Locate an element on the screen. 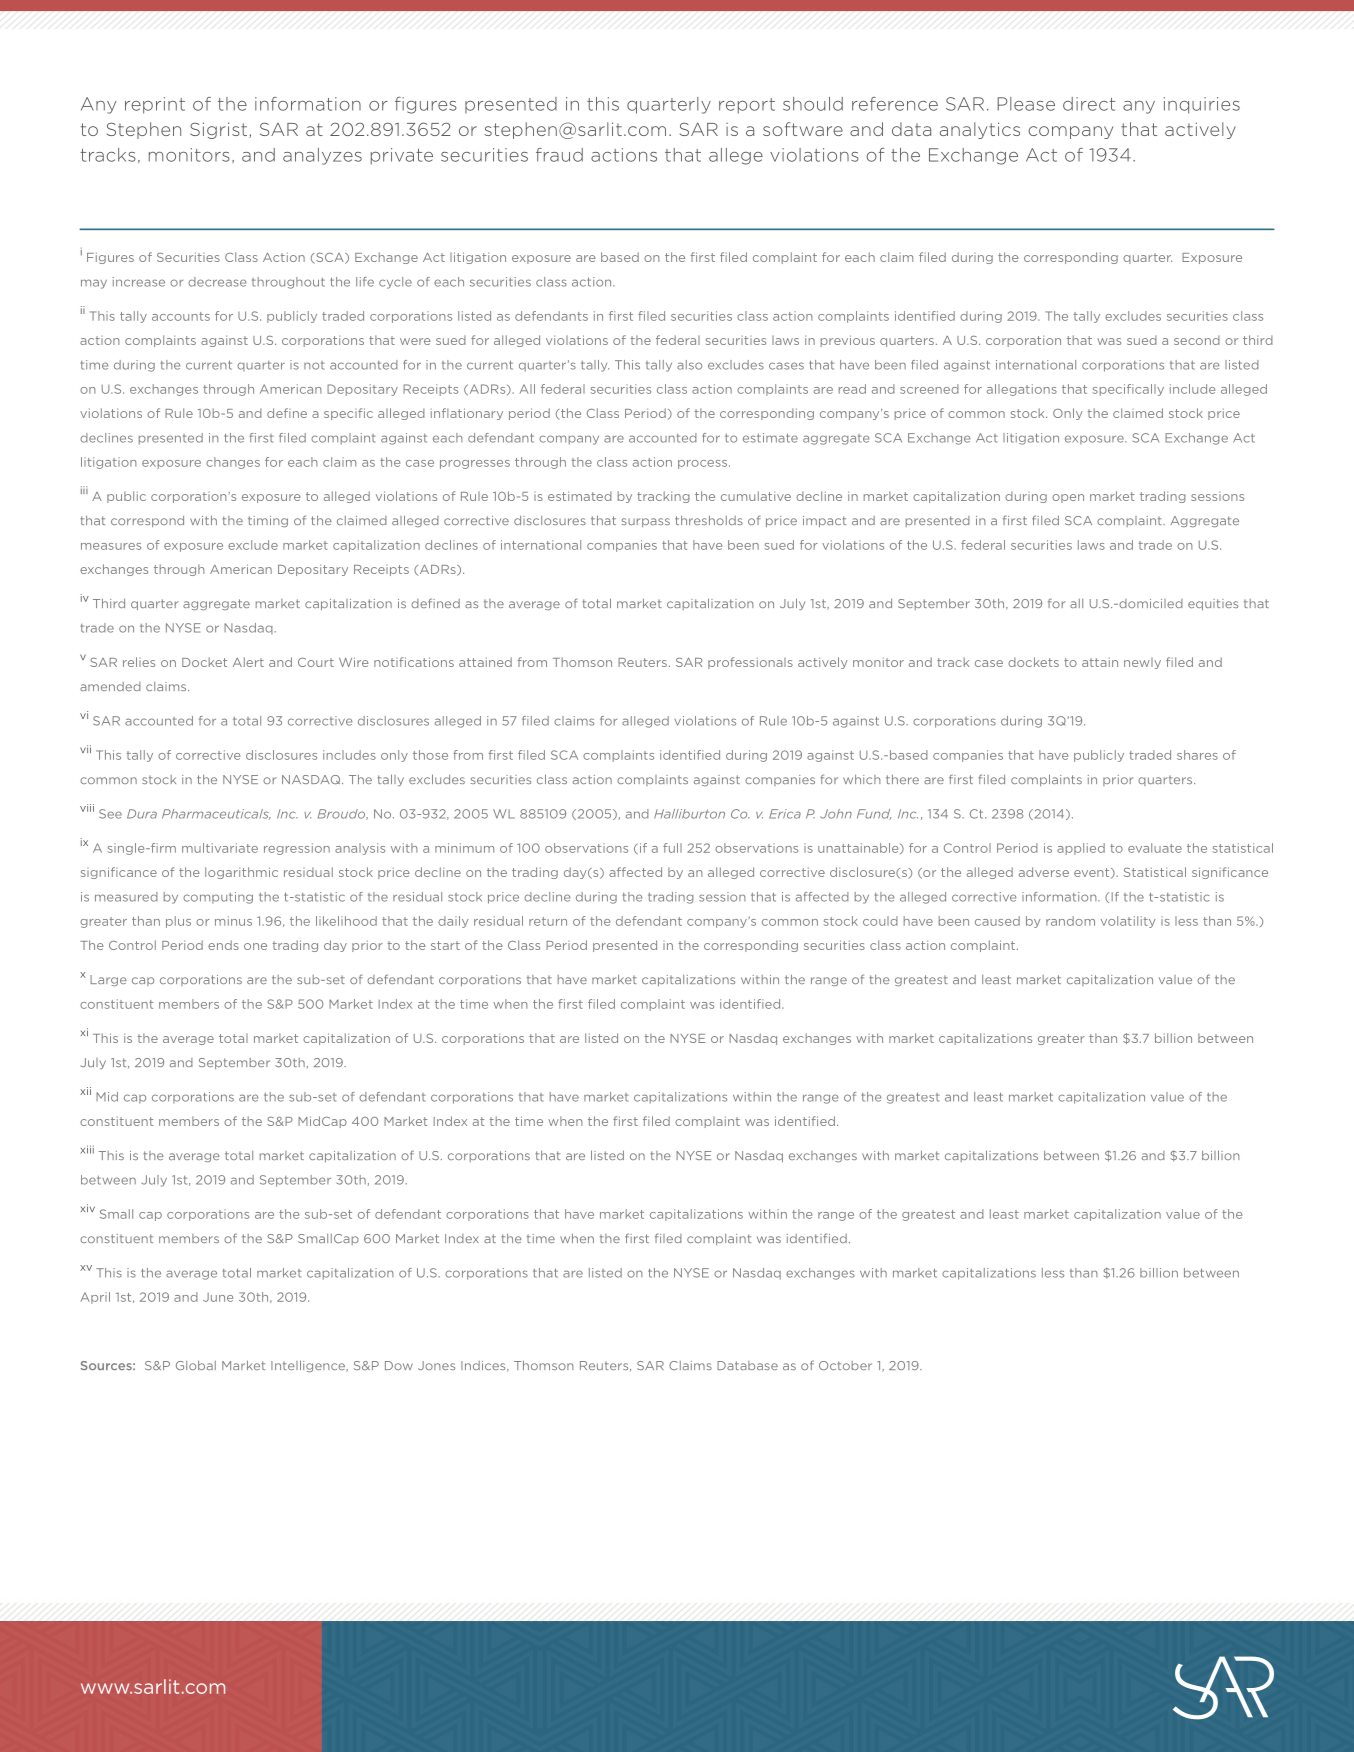 The height and width of the screenshot is (1752, 1354). random is located at coordinates (1070, 921).
